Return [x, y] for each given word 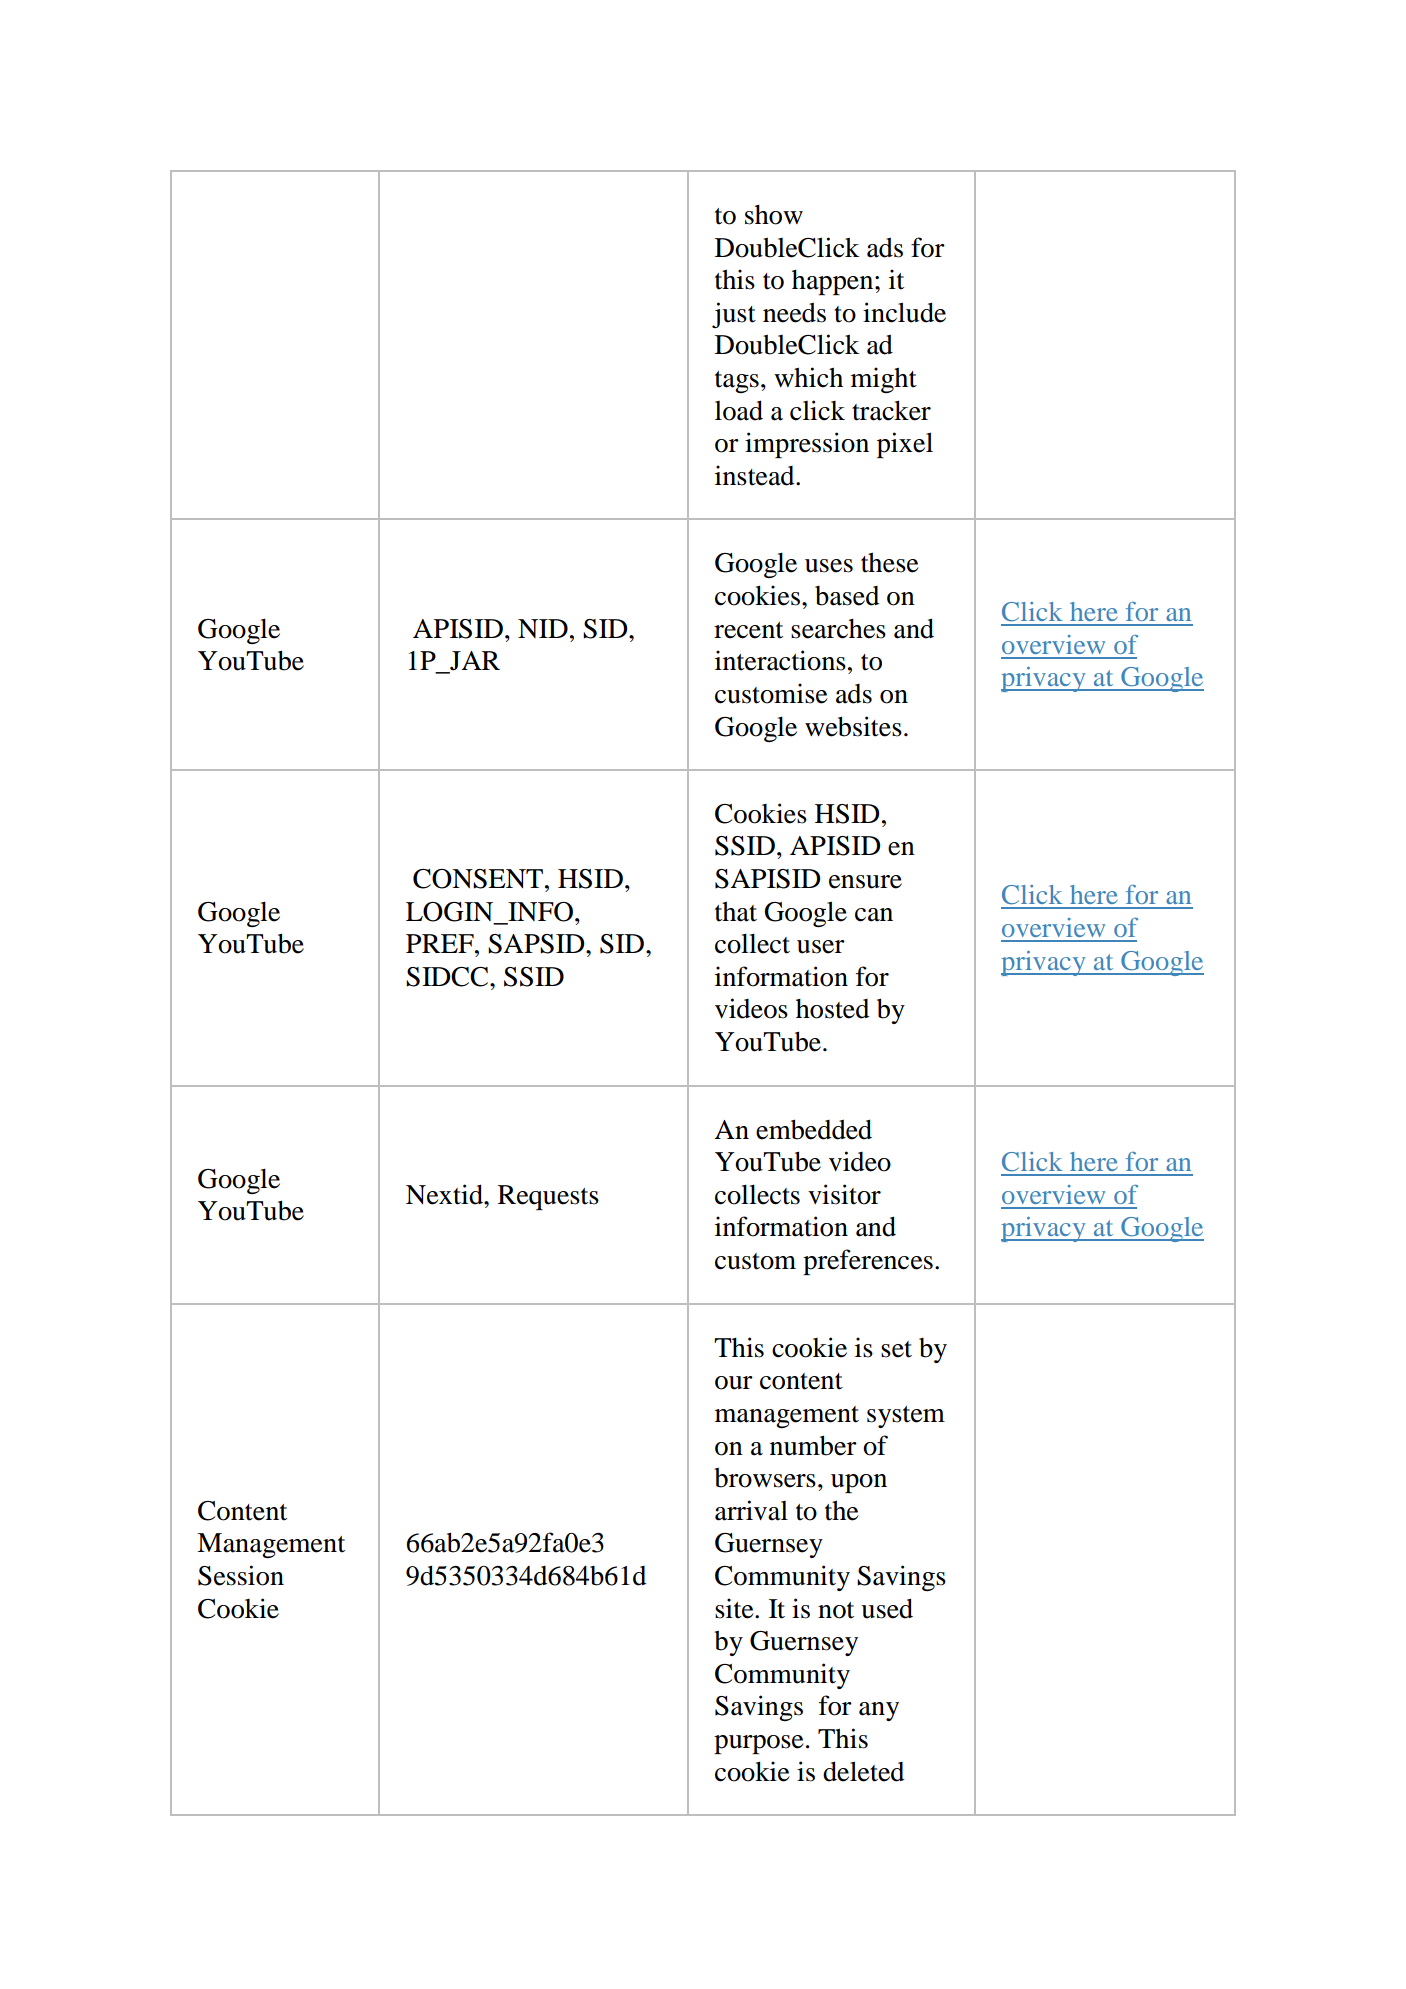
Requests [548, 1197]
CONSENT [479, 879]
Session [241, 1575]
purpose [758, 1744]
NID [543, 628]
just [734, 315]
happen [834, 282]
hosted [832, 1008]
